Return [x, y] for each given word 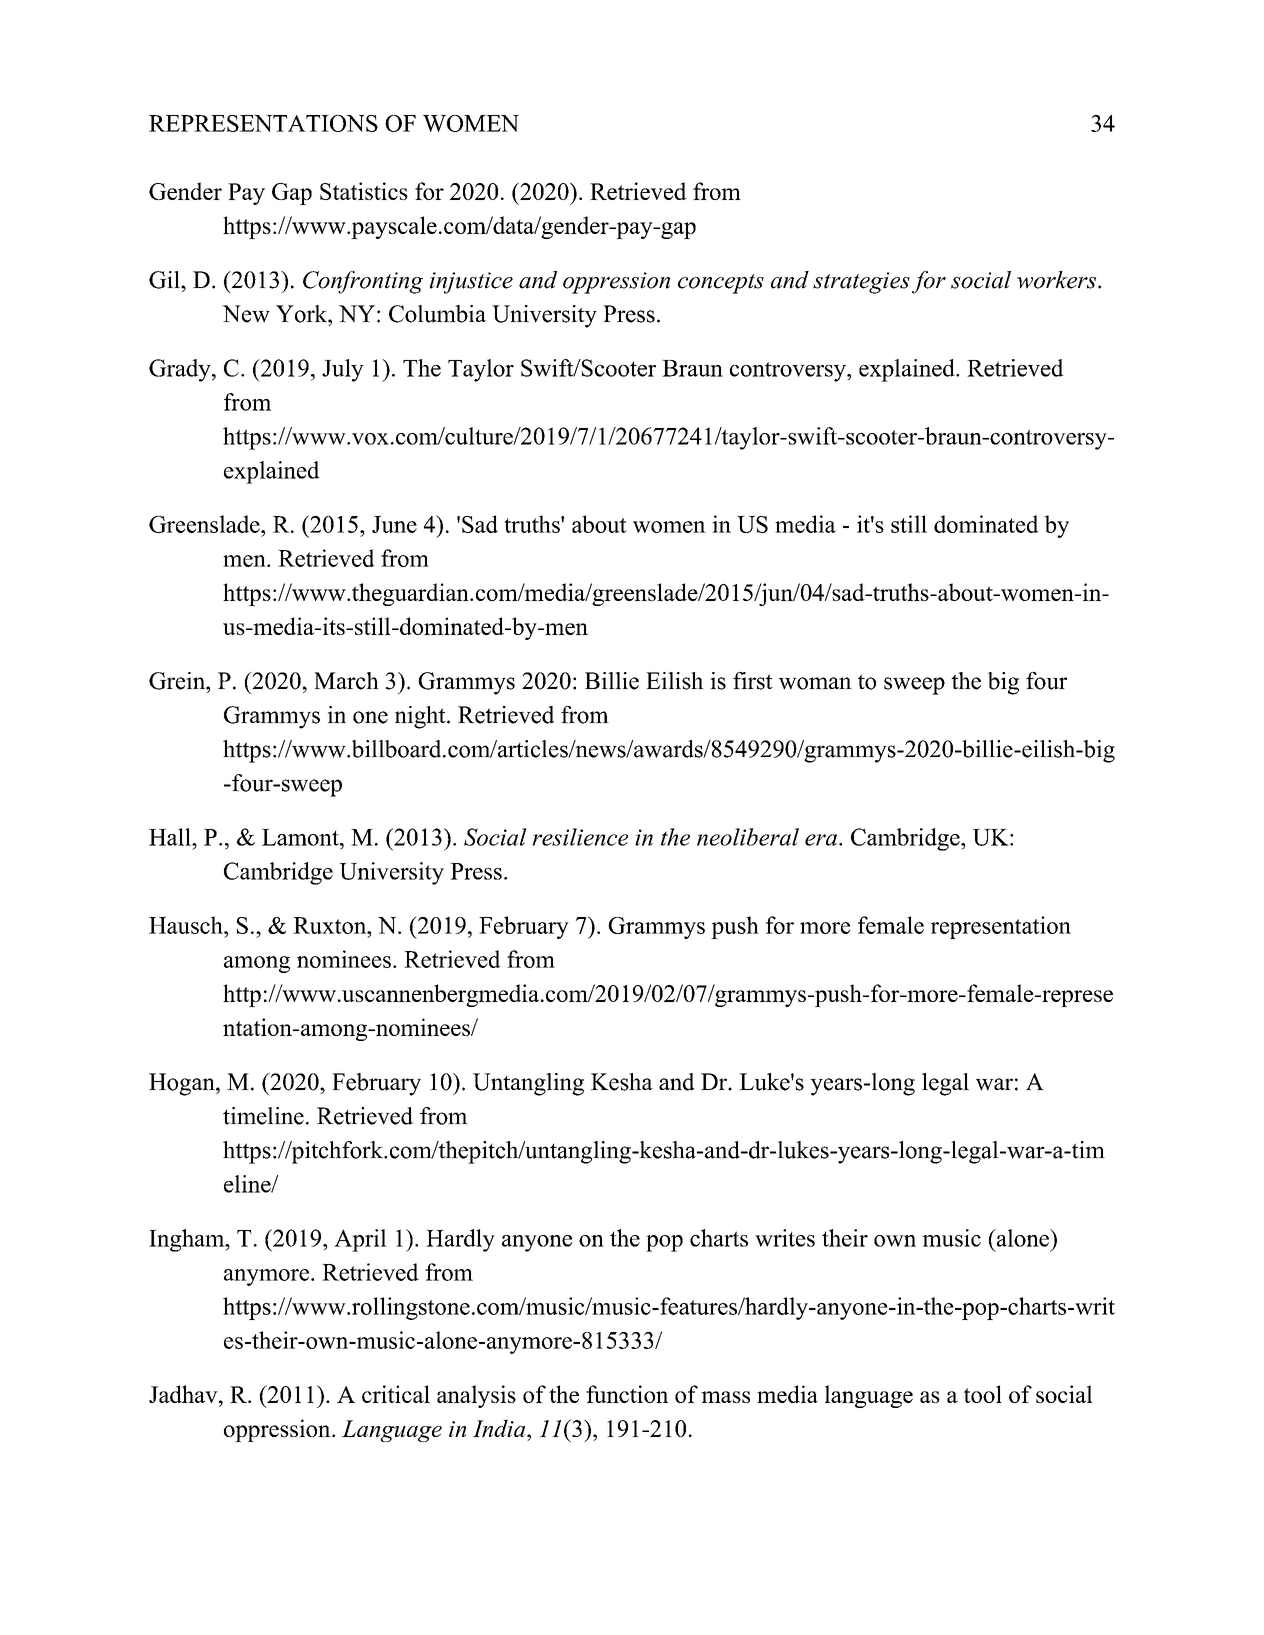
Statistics [364, 191]
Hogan [183, 1084]
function [627, 1394]
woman [815, 683]
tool [983, 1394]
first [753, 681]
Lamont [301, 837]
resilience [580, 837]
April [360, 1240]
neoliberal [748, 837]
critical [396, 1394]
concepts [721, 284]
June [394, 524]
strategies [861, 283]
